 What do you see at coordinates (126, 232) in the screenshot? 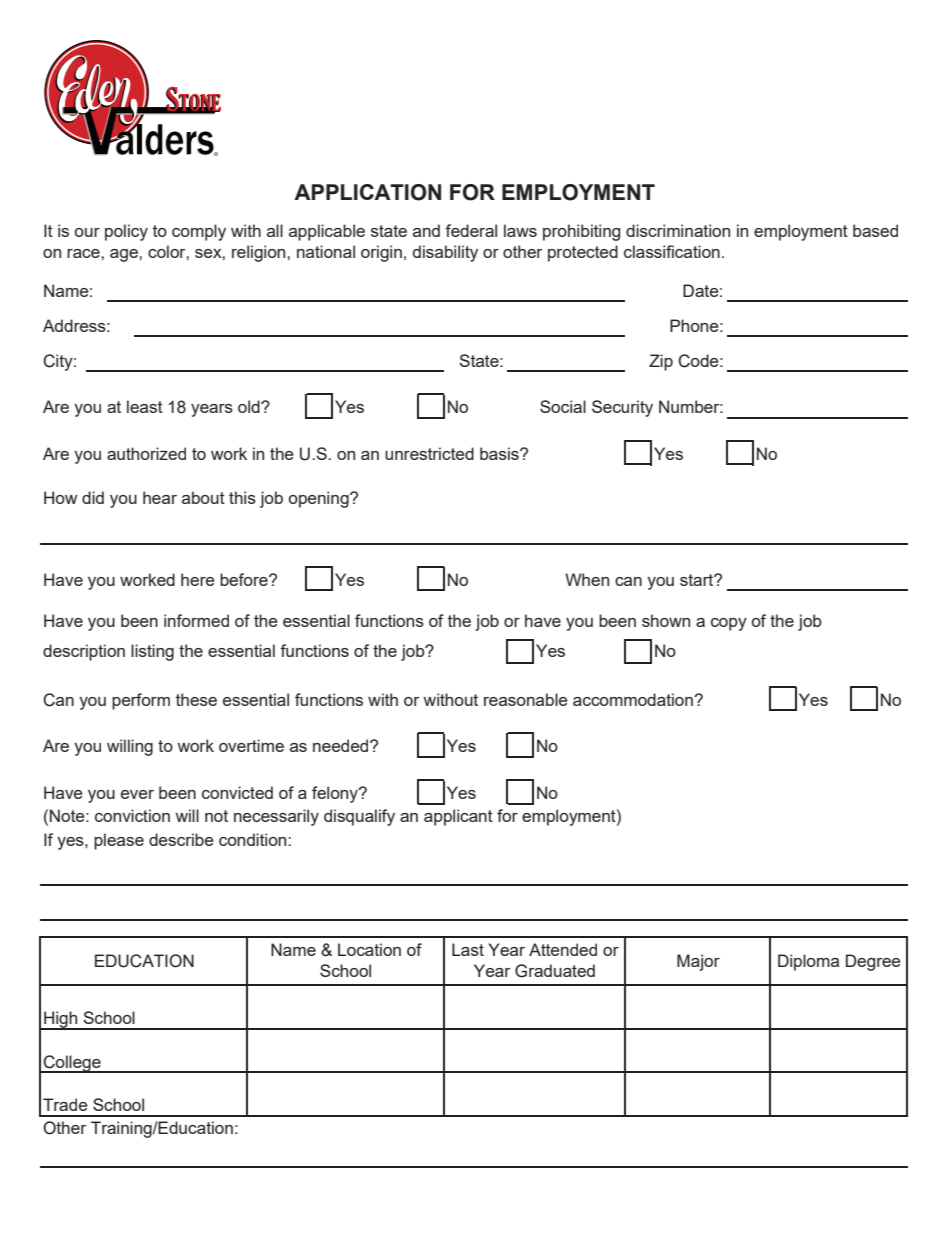
I see `policy` at bounding box center [126, 232].
